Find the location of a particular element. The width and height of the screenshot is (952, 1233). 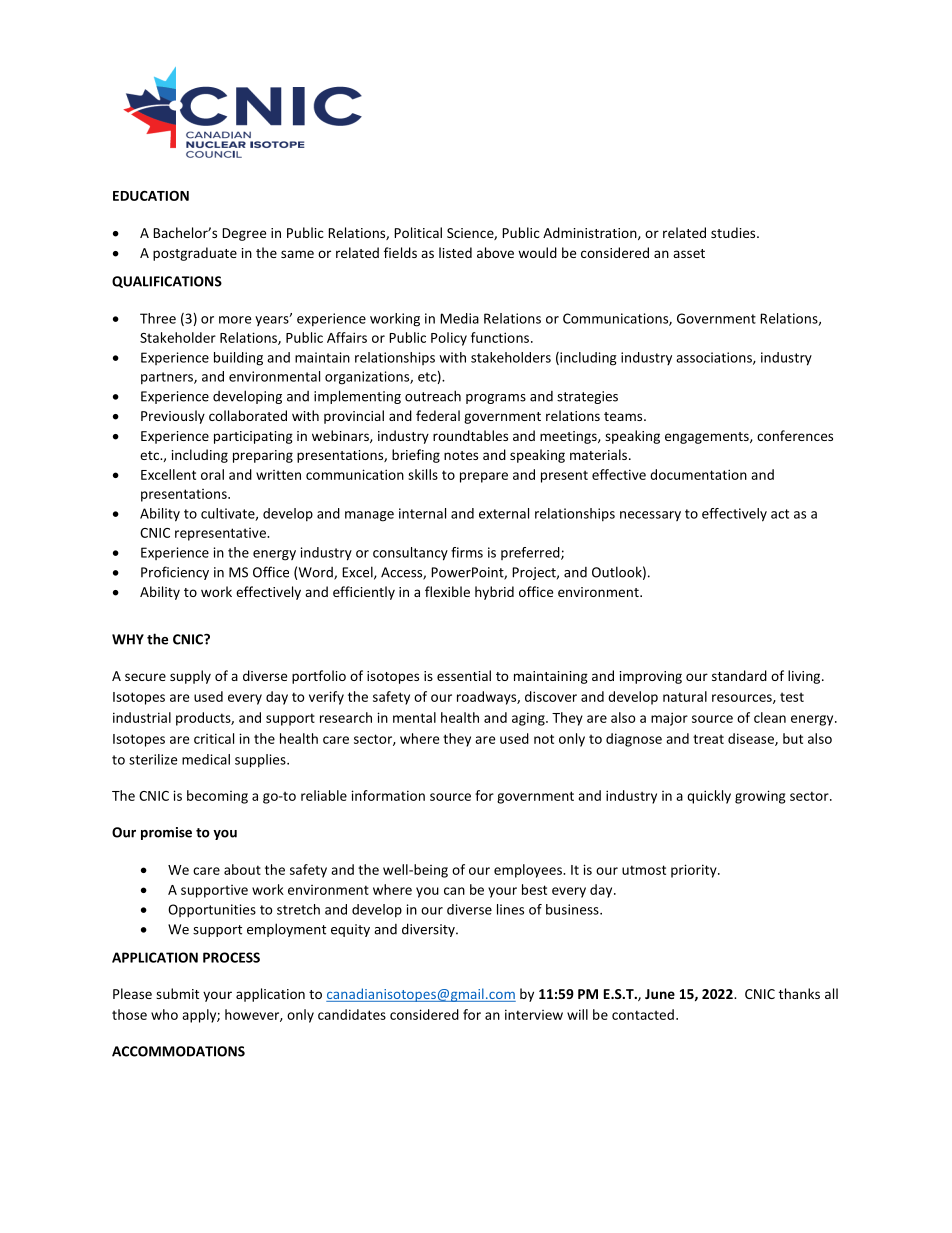

collaborated is located at coordinates (248, 415).
